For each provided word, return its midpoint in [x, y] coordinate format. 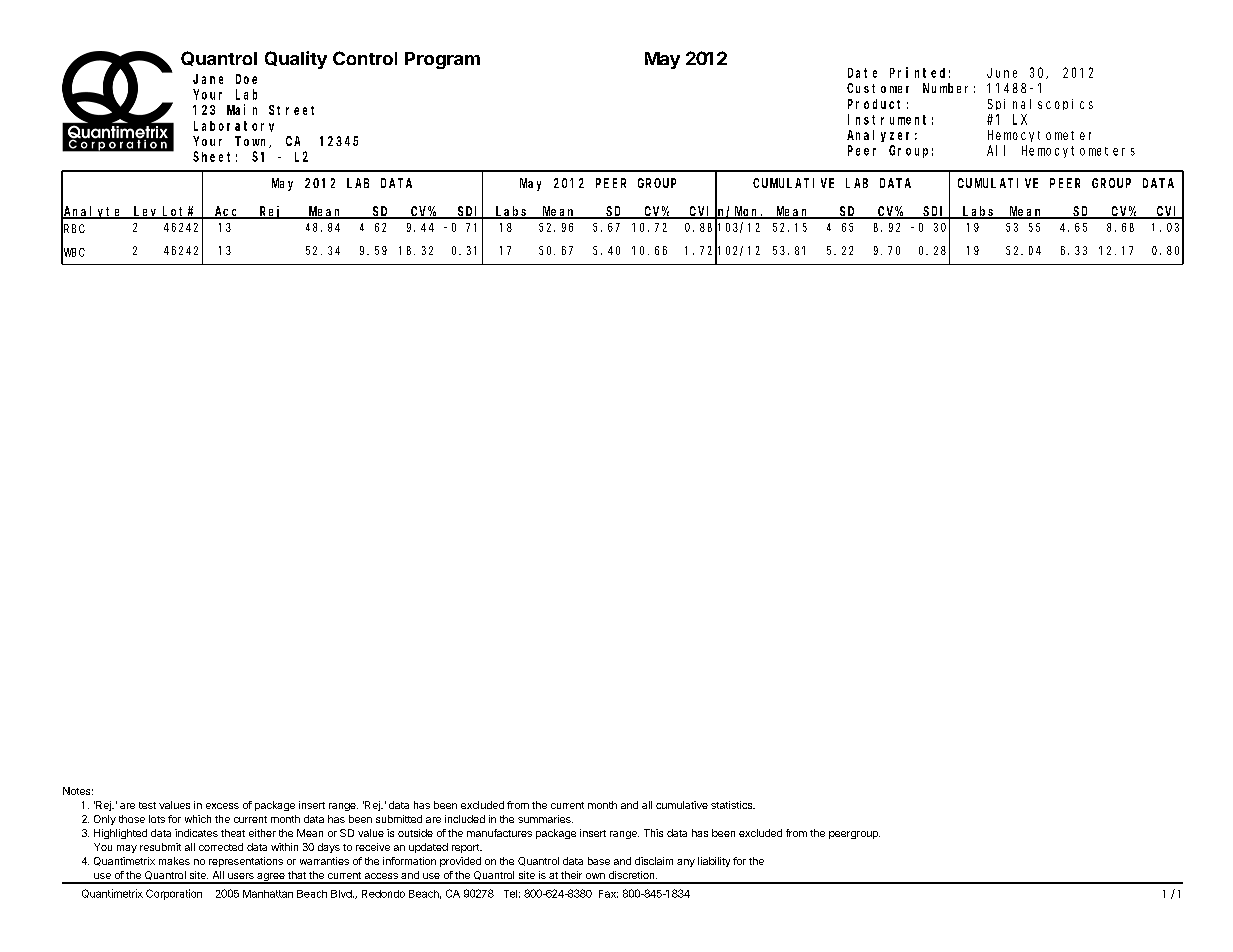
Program [442, 60]
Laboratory [234, 126]
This [653, 833]
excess [222, 806]
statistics [733, 805]
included [465, 819]
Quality [296, 60]
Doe [246, 79]
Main [242, 109]
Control [365, 58]
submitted [399, 819]
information [409, 861]
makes [174, 861]
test [147, 805]
